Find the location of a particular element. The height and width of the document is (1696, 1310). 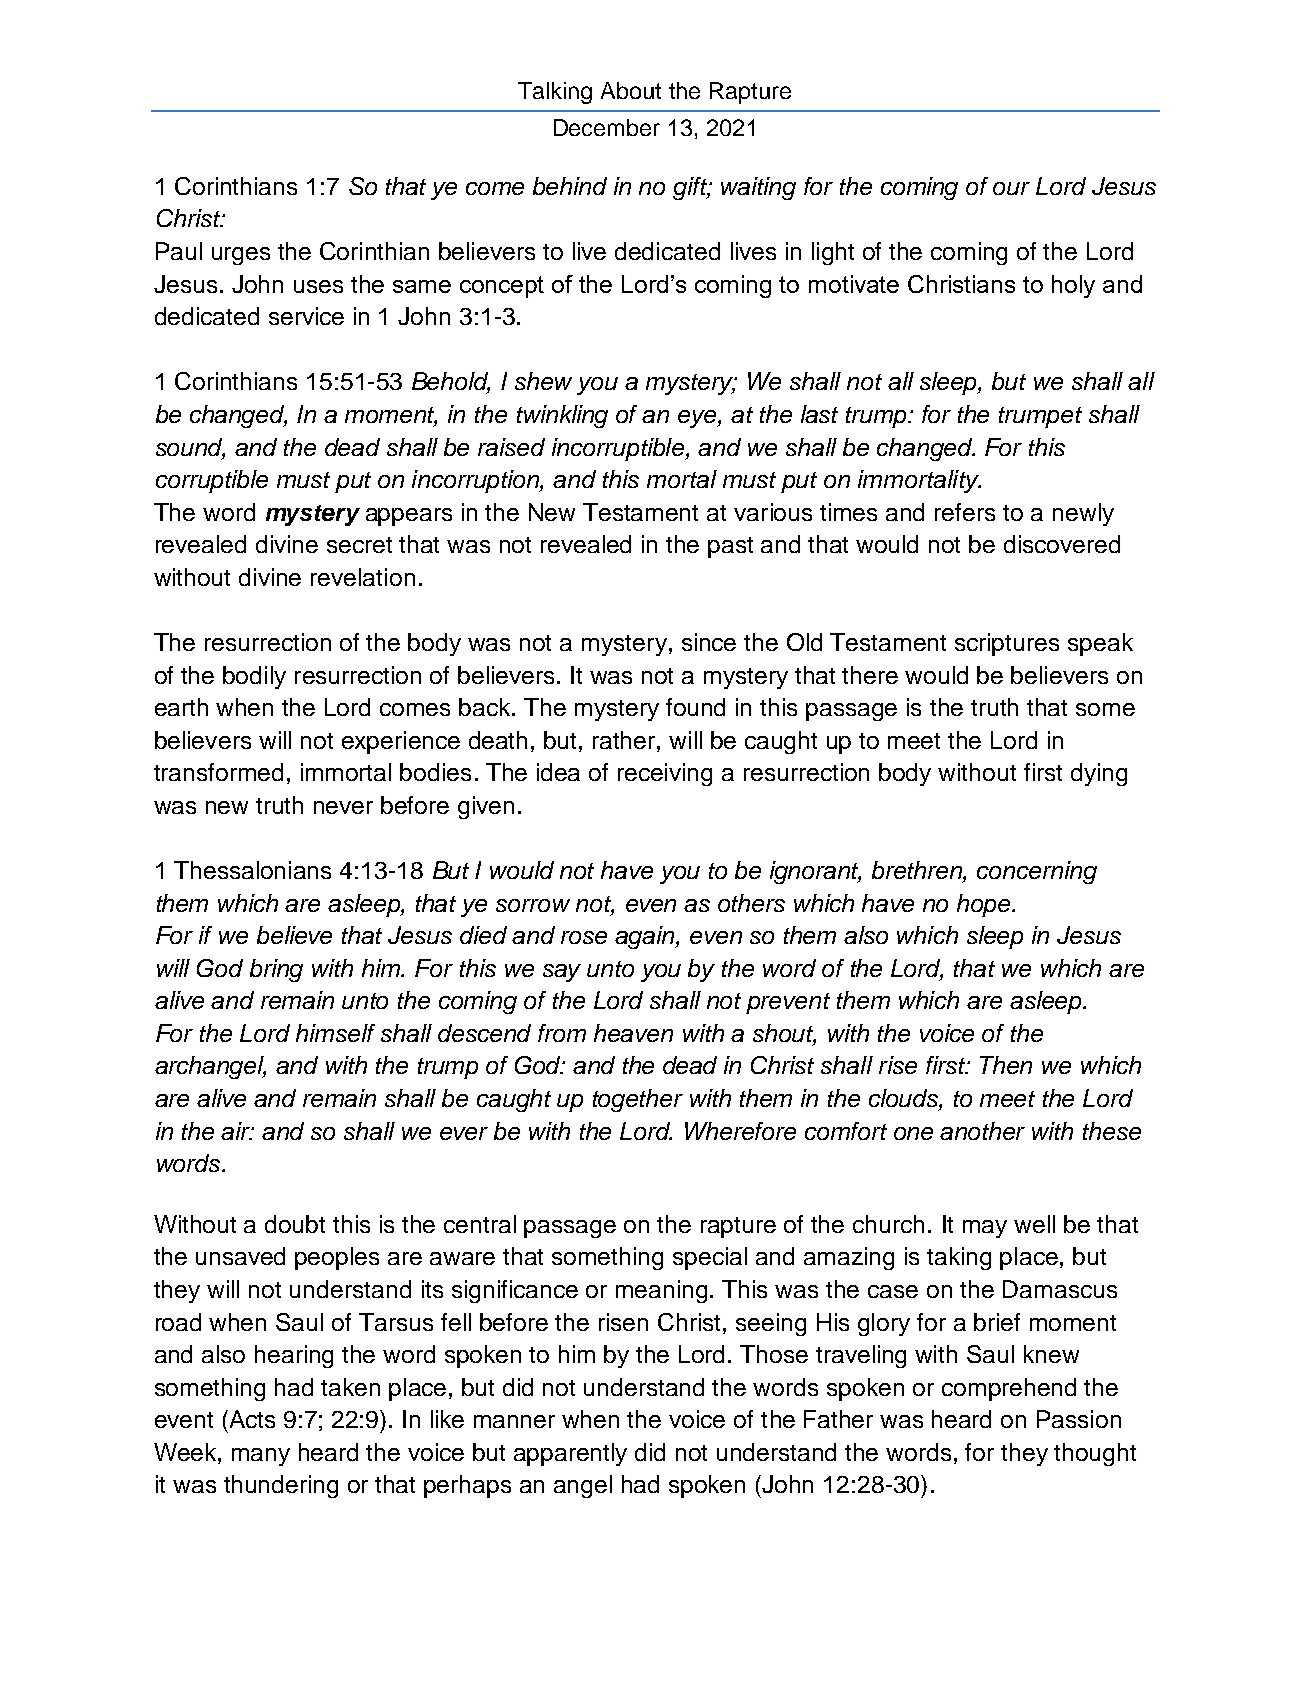

transformed is located at coordinates (218, 772).
